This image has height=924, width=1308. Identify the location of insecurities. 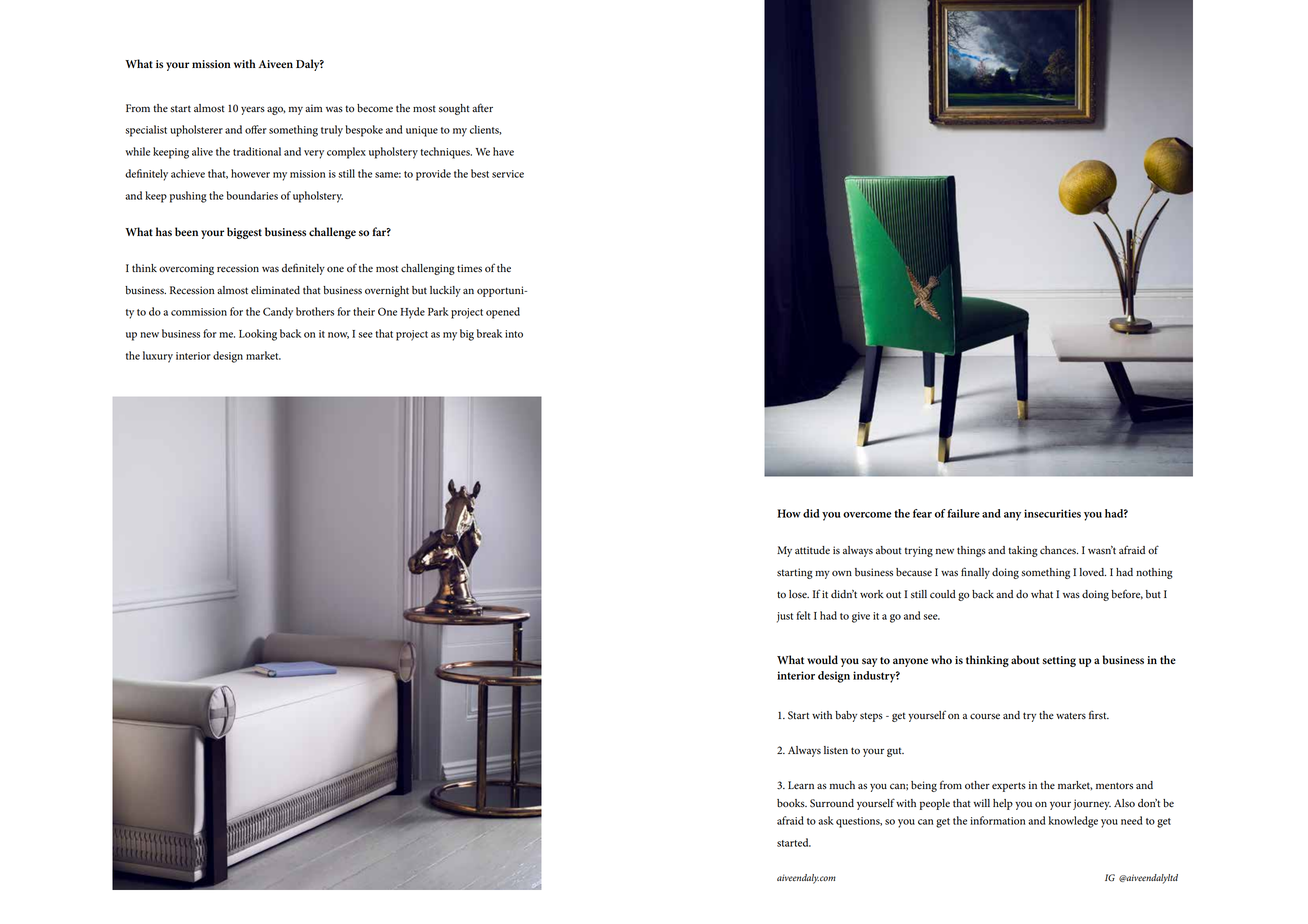
(1052, 513).
